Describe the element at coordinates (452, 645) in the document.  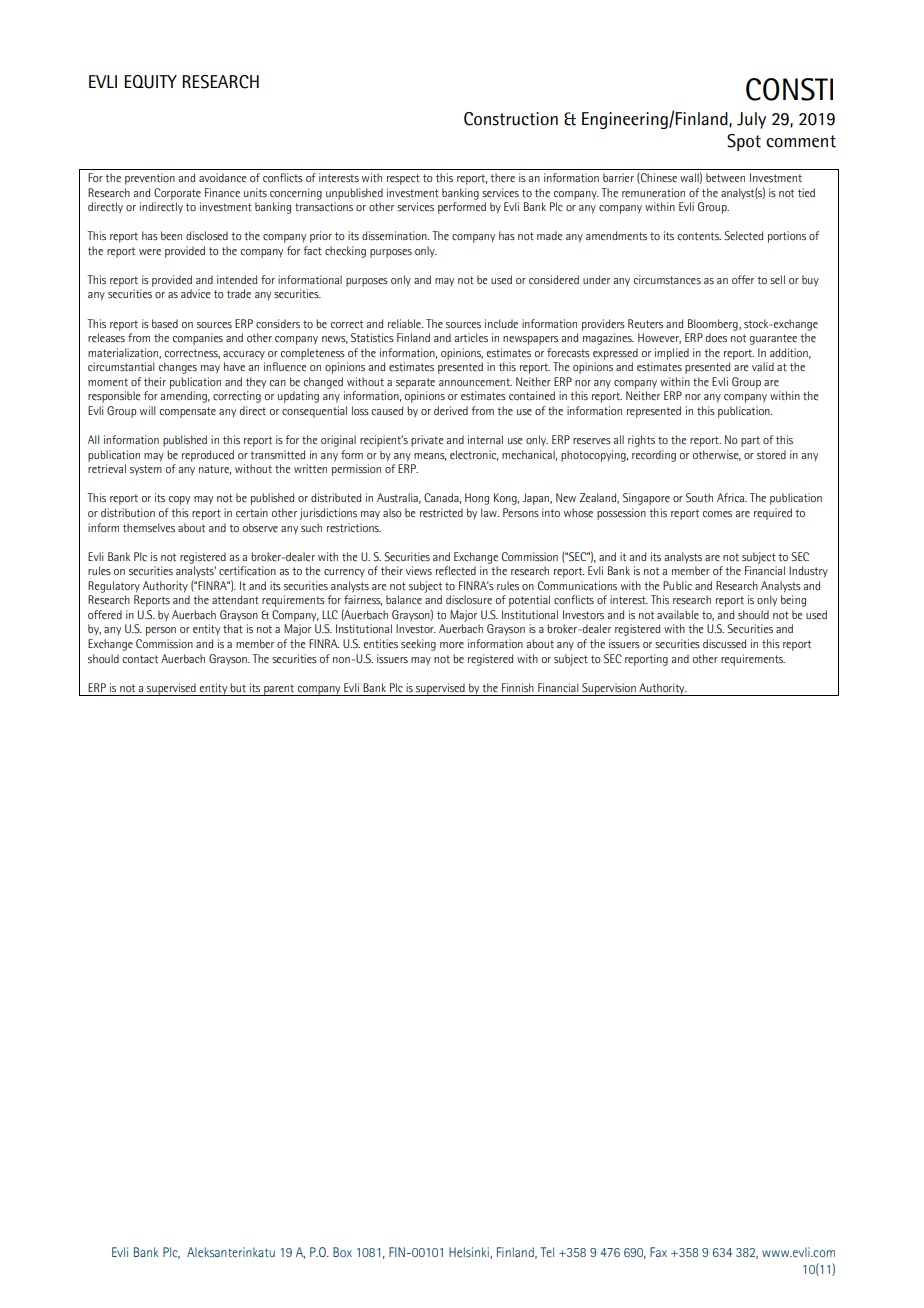
I see `more` at that location.
